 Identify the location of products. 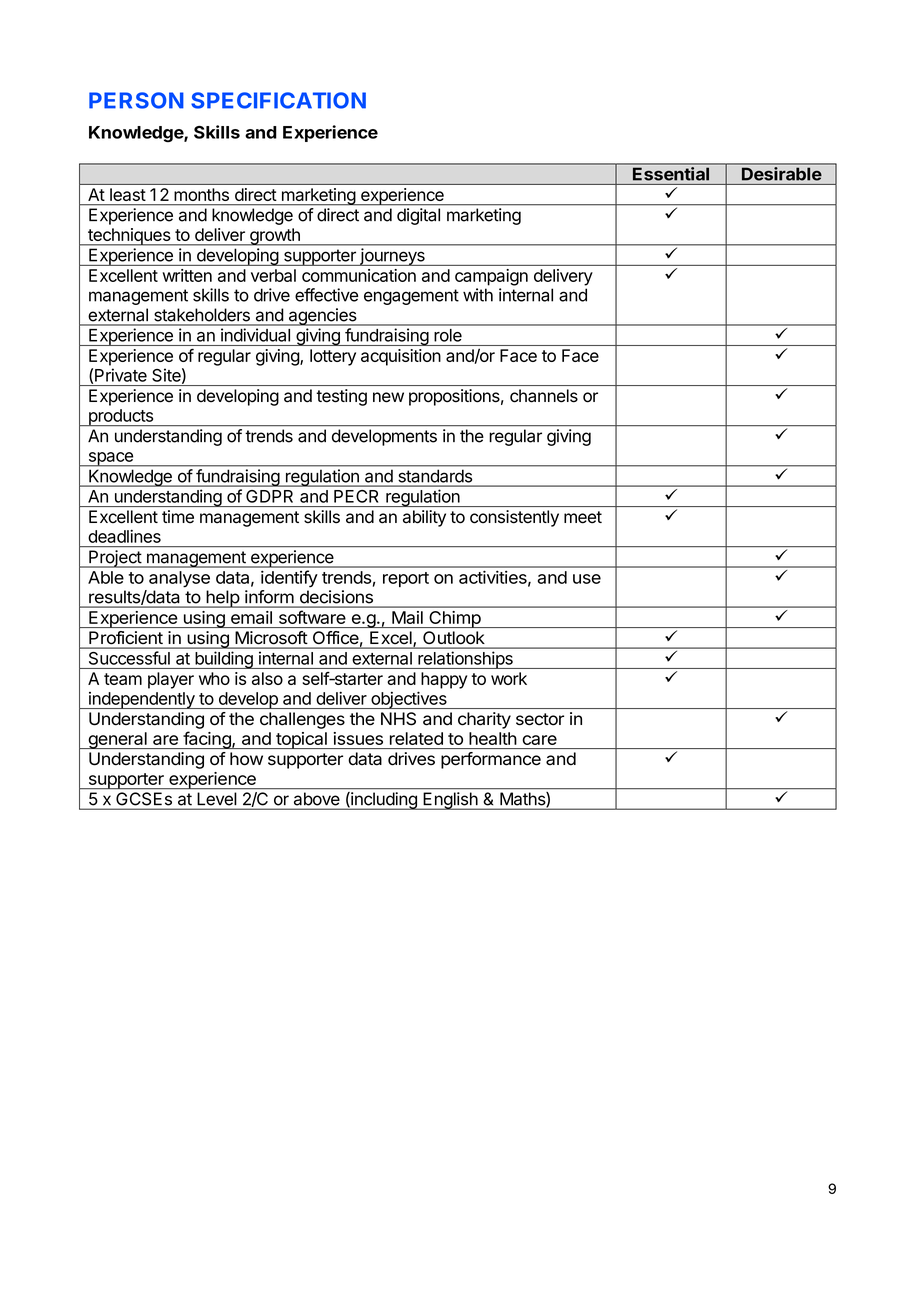
(120, 417).
